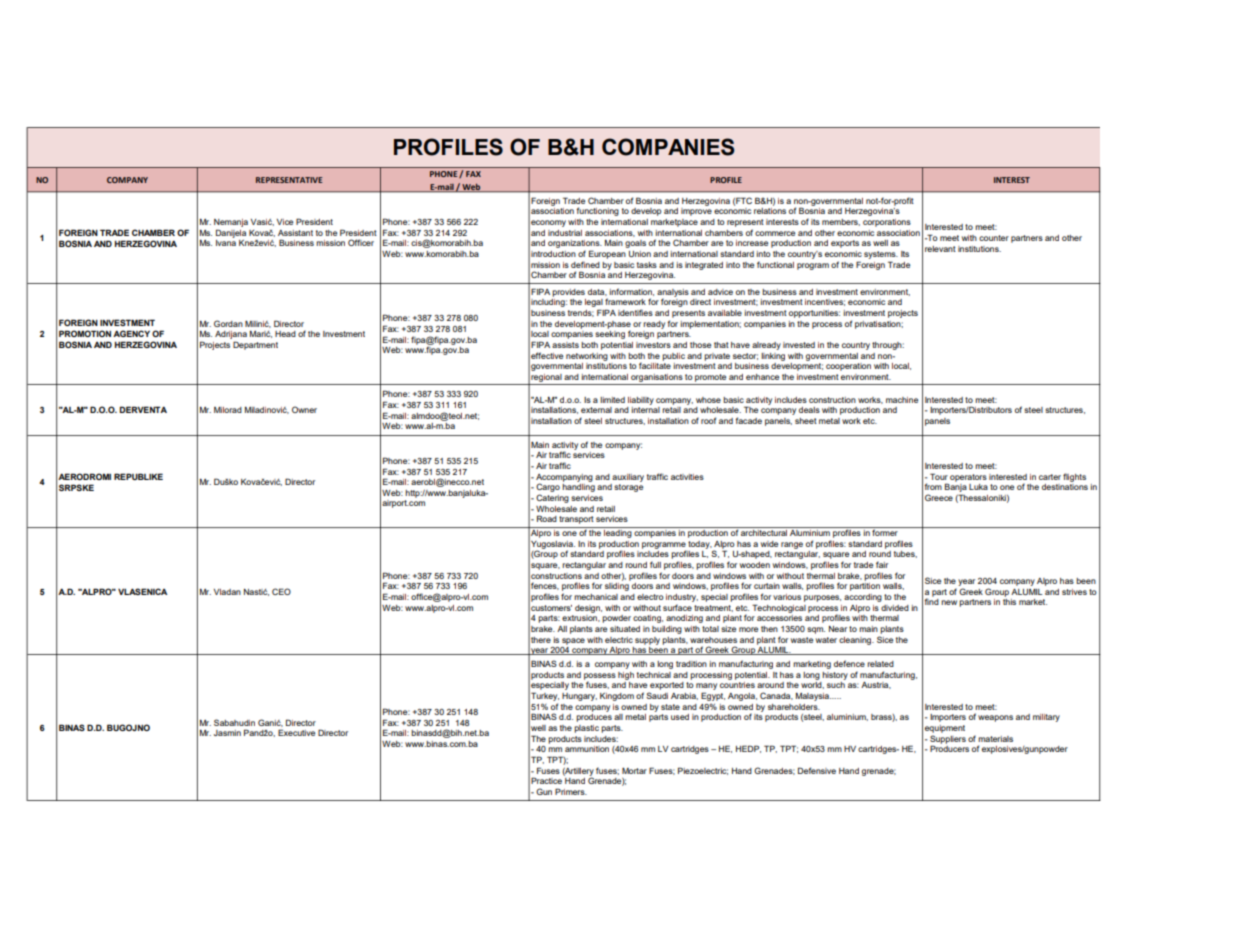 The width and height of the image is (1233, 952). I want to click on AGENCY, so click(131, 333).
